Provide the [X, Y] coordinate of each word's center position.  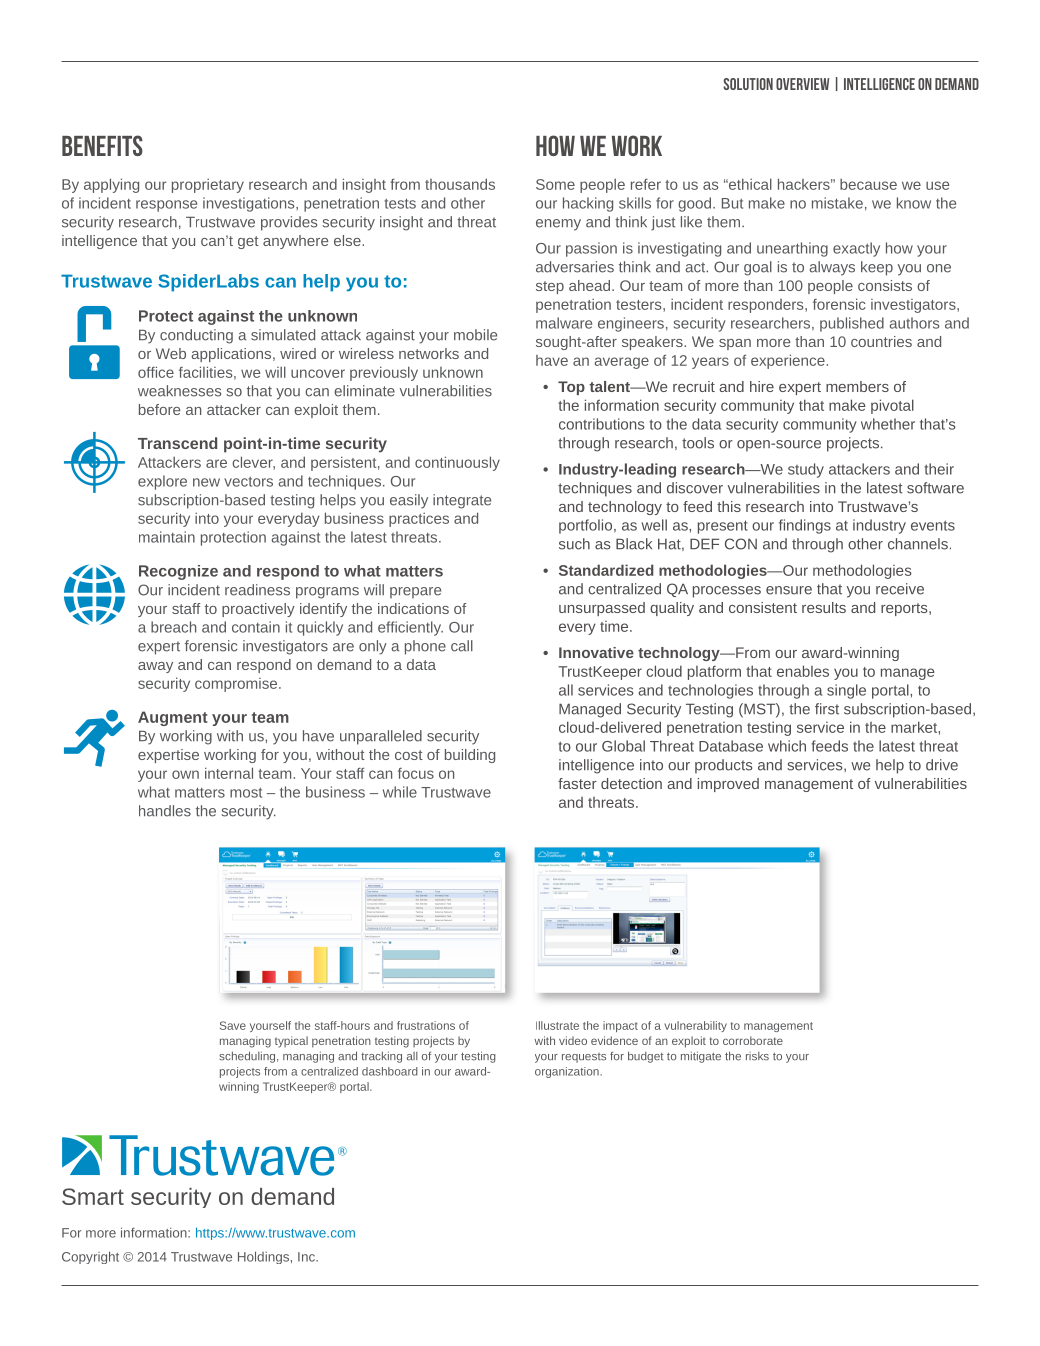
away [155, 667]
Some [555, 184]
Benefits [102, 145]
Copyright [90, 1257]
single [846, 691]
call [462, 646]
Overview [802, 84]
